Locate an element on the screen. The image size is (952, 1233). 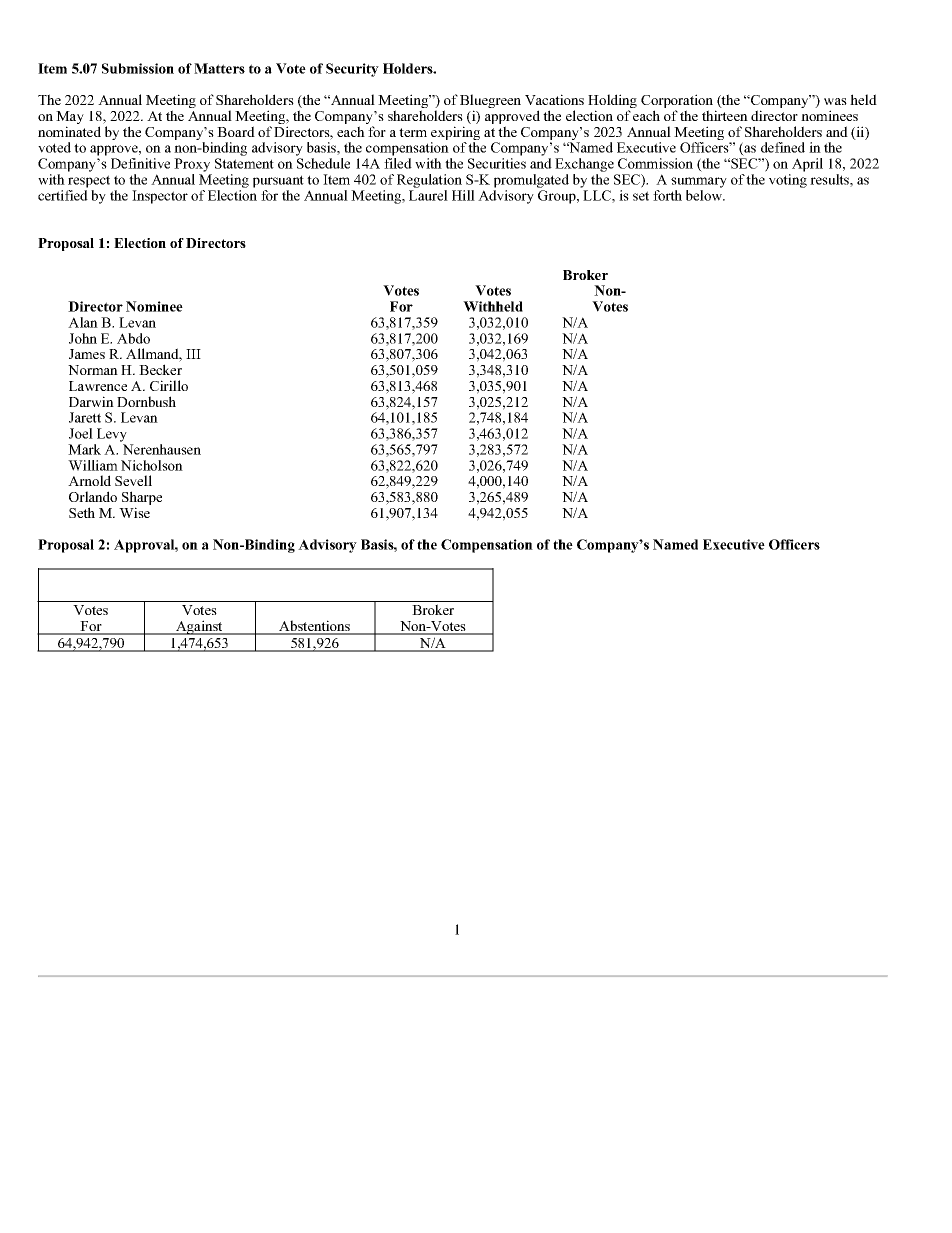
forth is located at coordinates (667, 195).
